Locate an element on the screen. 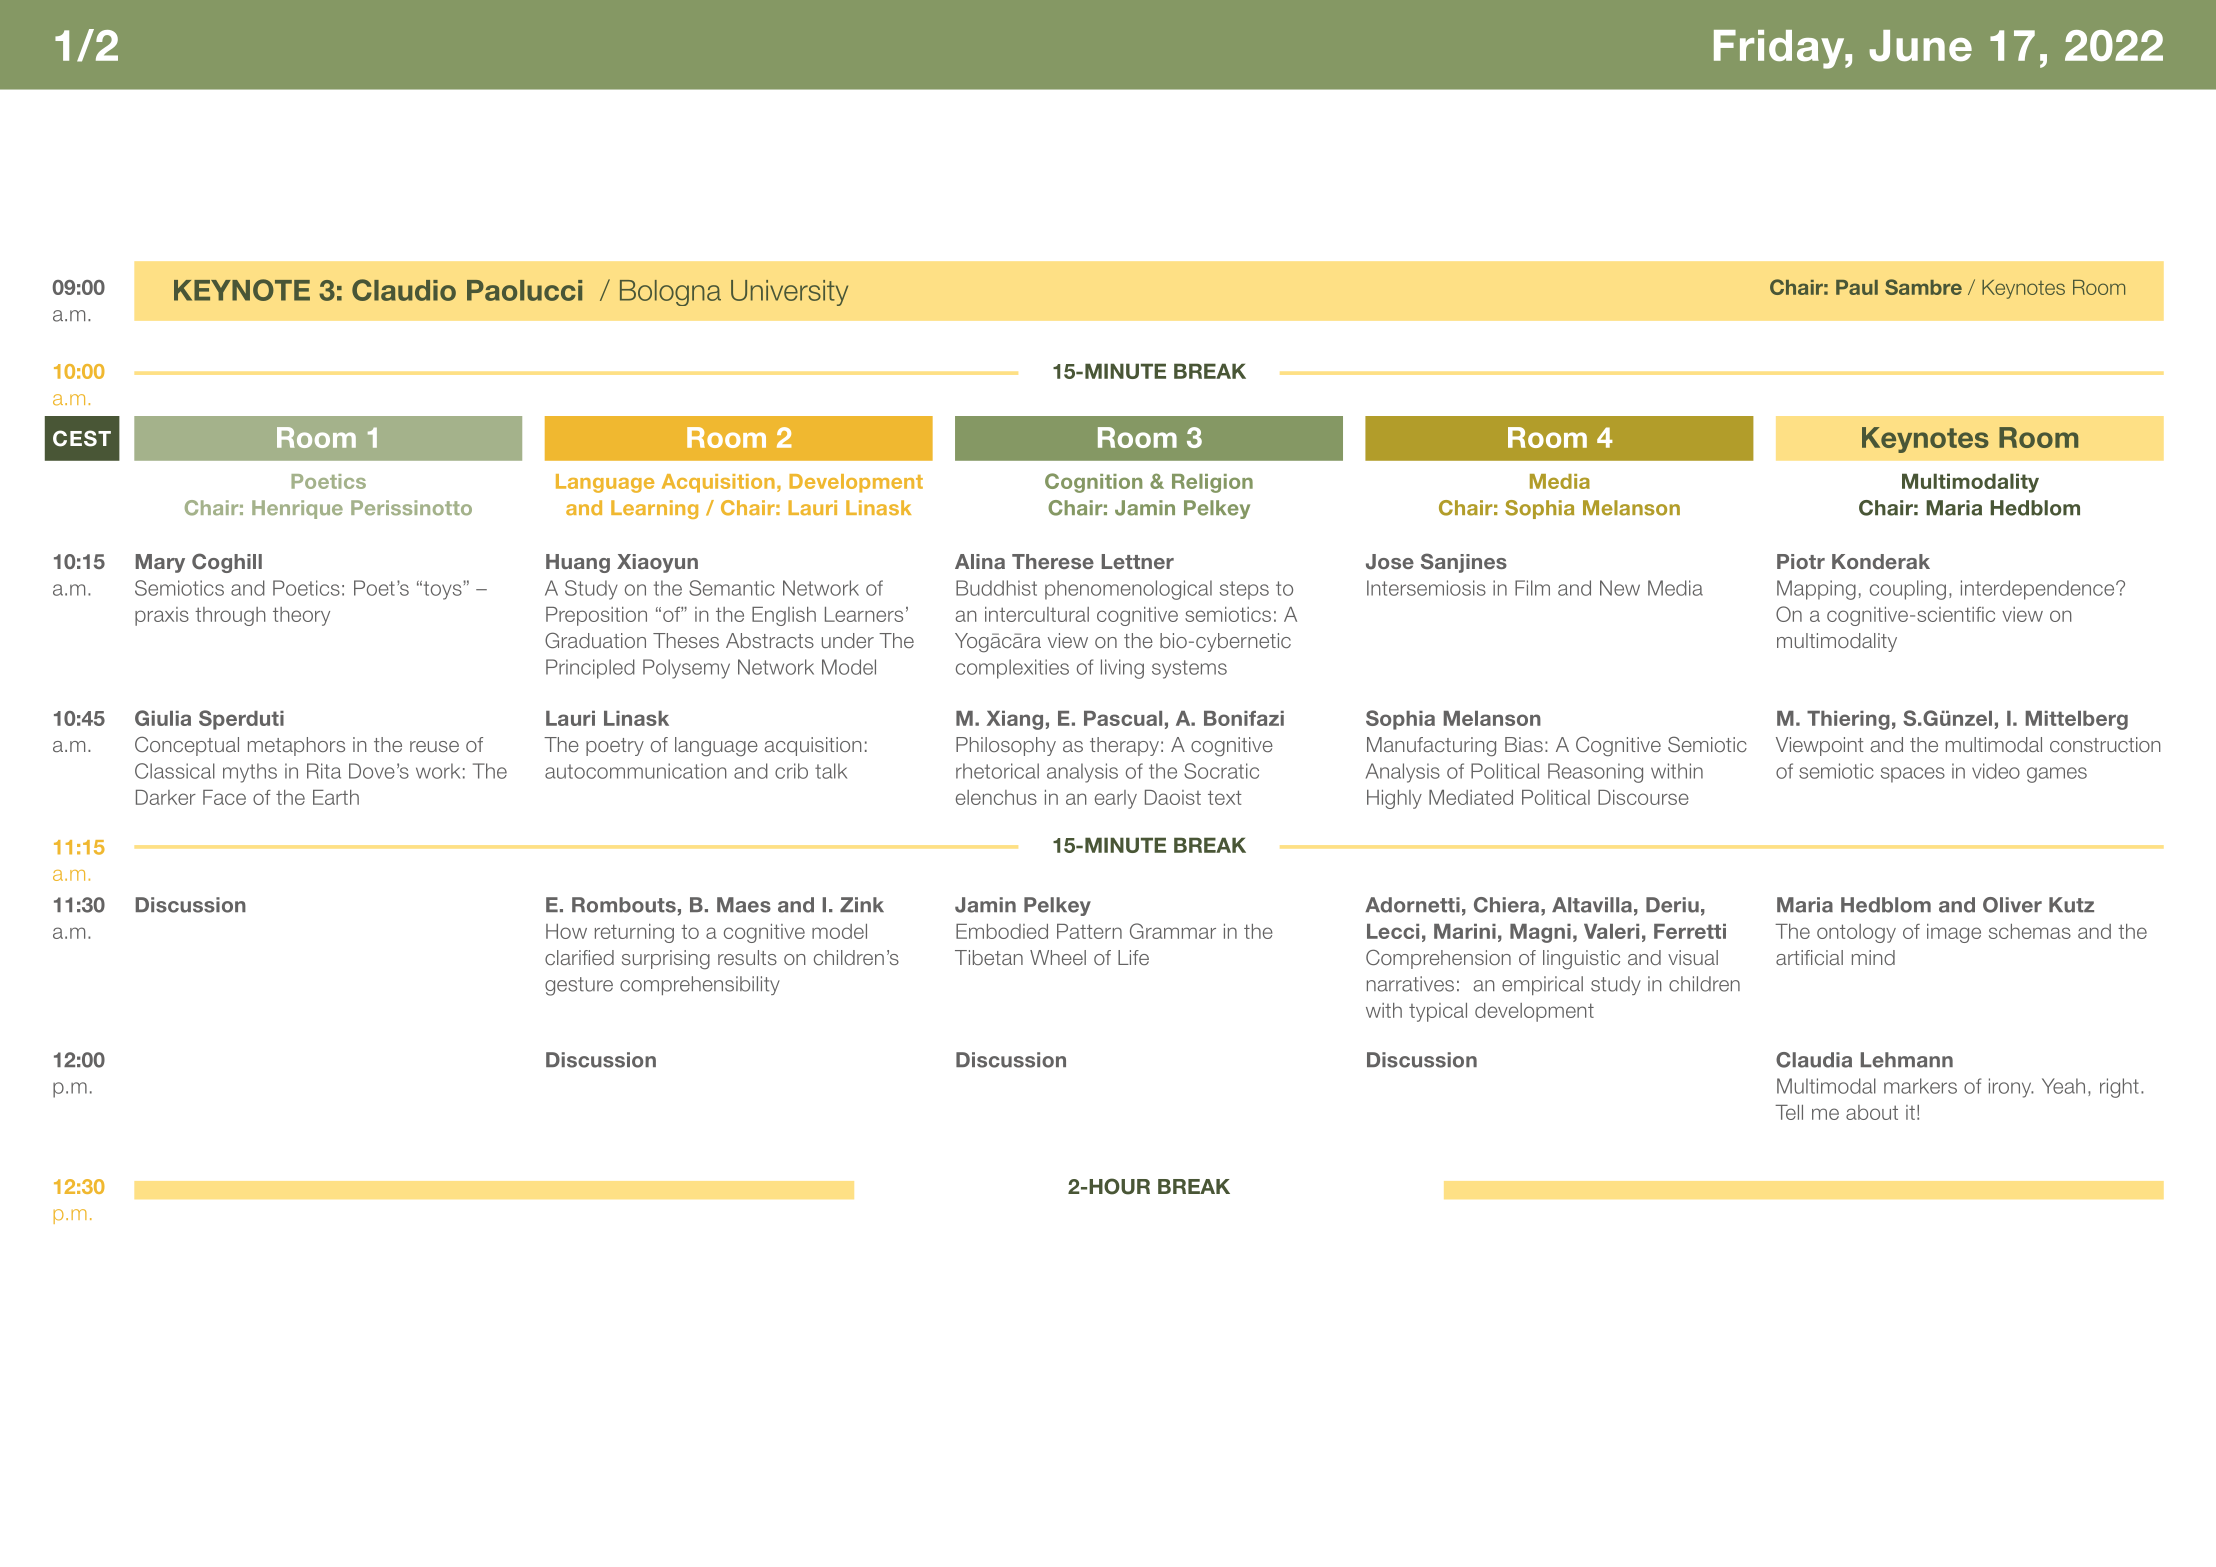 This screenshot has width=2216, height=1567. CEST is located at coordinates (82, 438).
